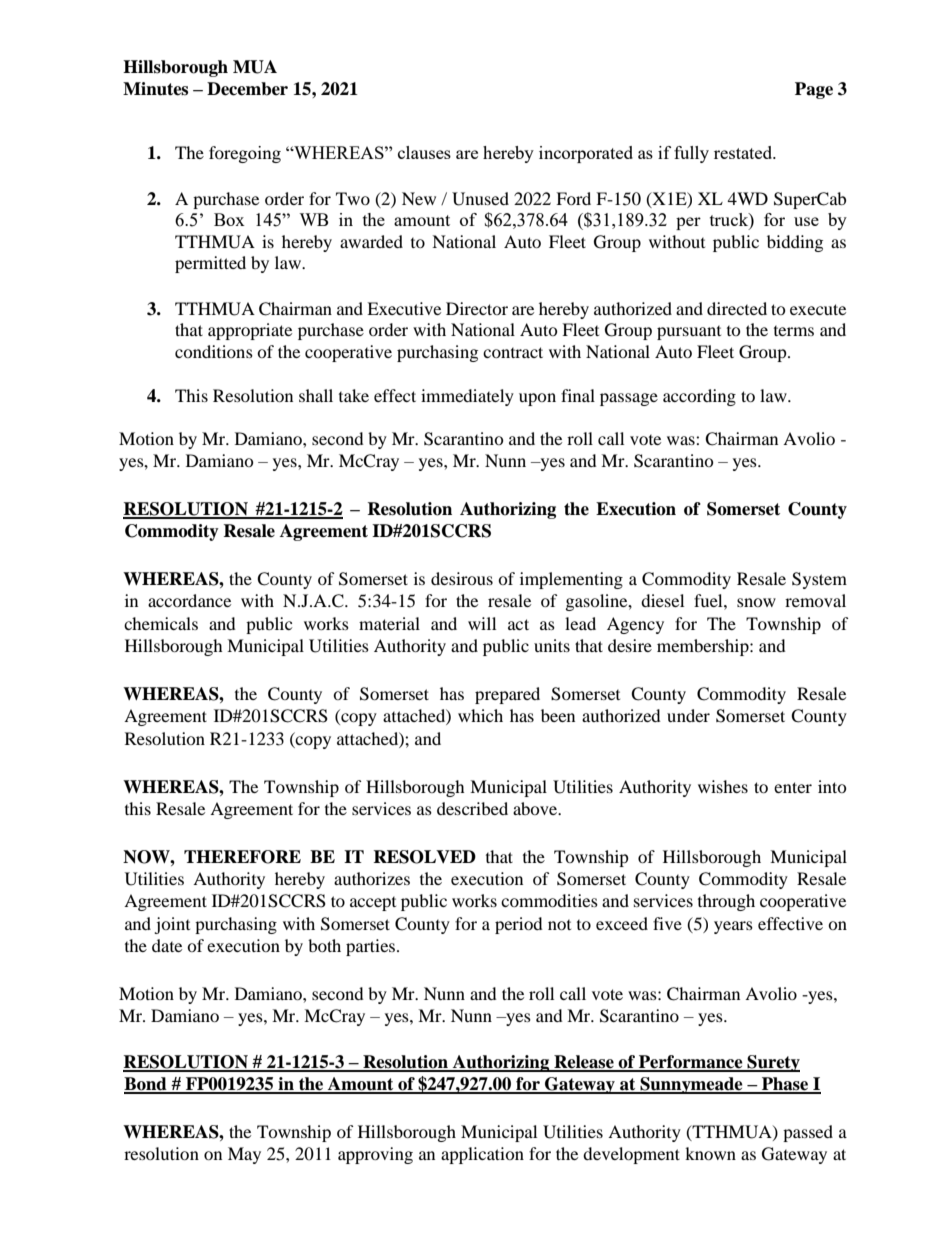 Image resolution: width=952 pixels, height=1233 pixels. What do you see at coordinates (462, 578) in the page?
I see `desirous` at bounding box center [462, 578].
